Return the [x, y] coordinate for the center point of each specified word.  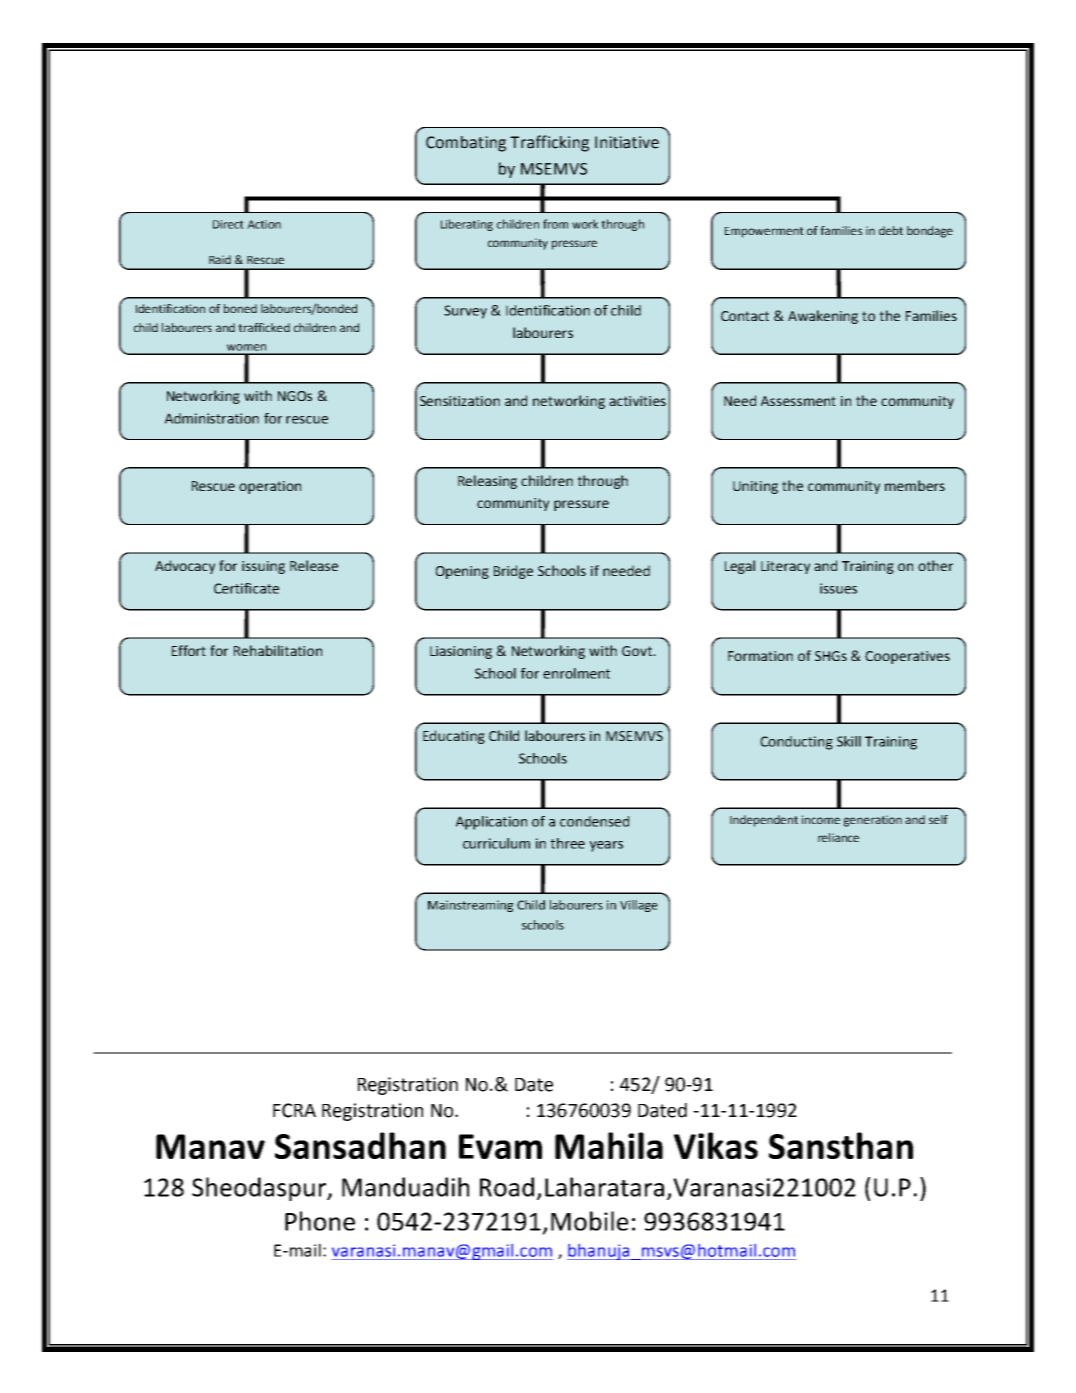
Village [639, 906]
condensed [594, 821]
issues [838, 588]
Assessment [798, 401]
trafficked [264, 327]
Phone [320, 1221]
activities [637, 401]
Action [264, 224]
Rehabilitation [278, 650]
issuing [263, 567]
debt [891, 230]
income [821, 819]
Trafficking [549, 143]
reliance [838, 837]
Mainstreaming [470, 906]
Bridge [513, 572]
